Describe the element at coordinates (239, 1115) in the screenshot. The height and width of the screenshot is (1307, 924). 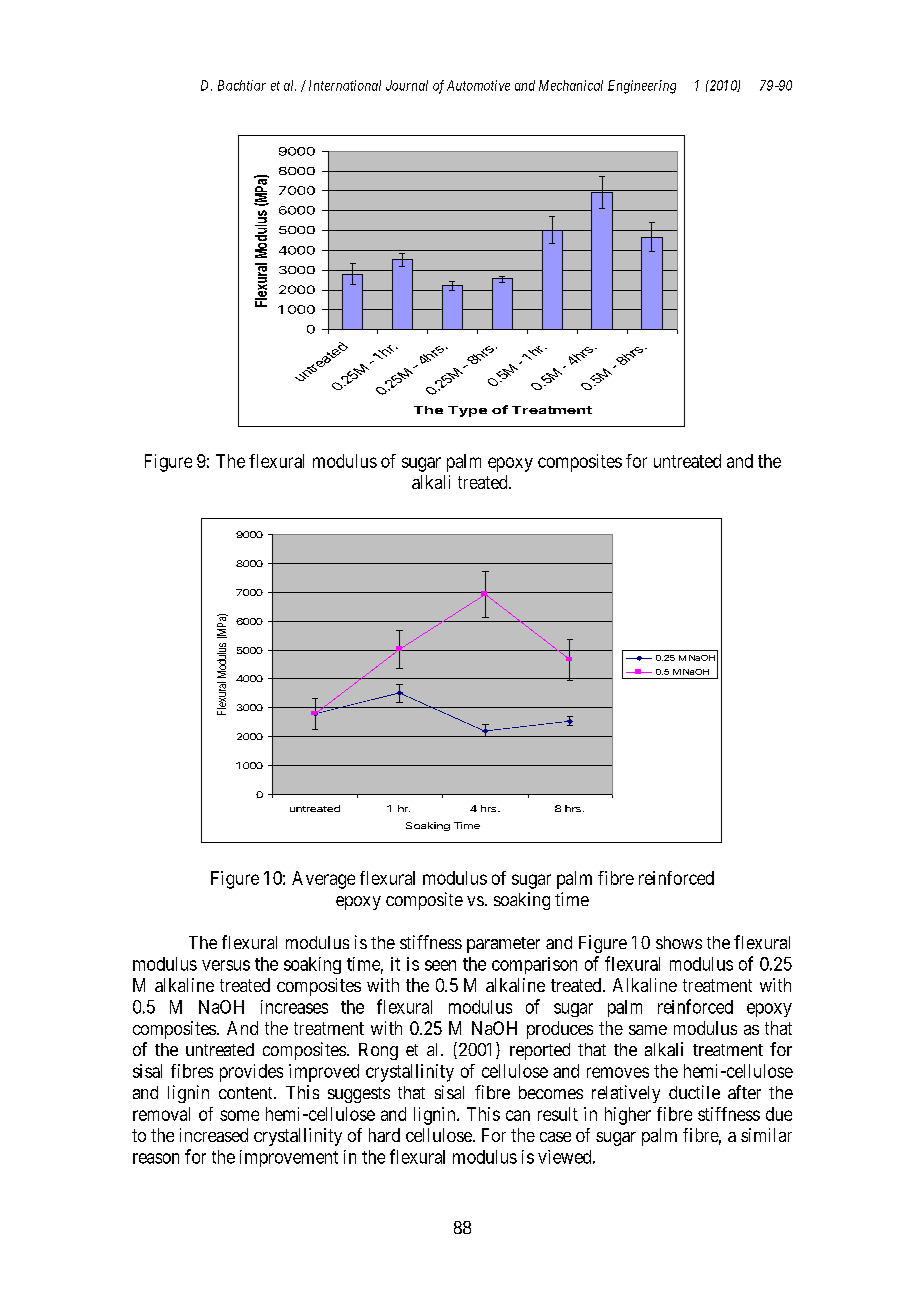
I see `some` at that location.
